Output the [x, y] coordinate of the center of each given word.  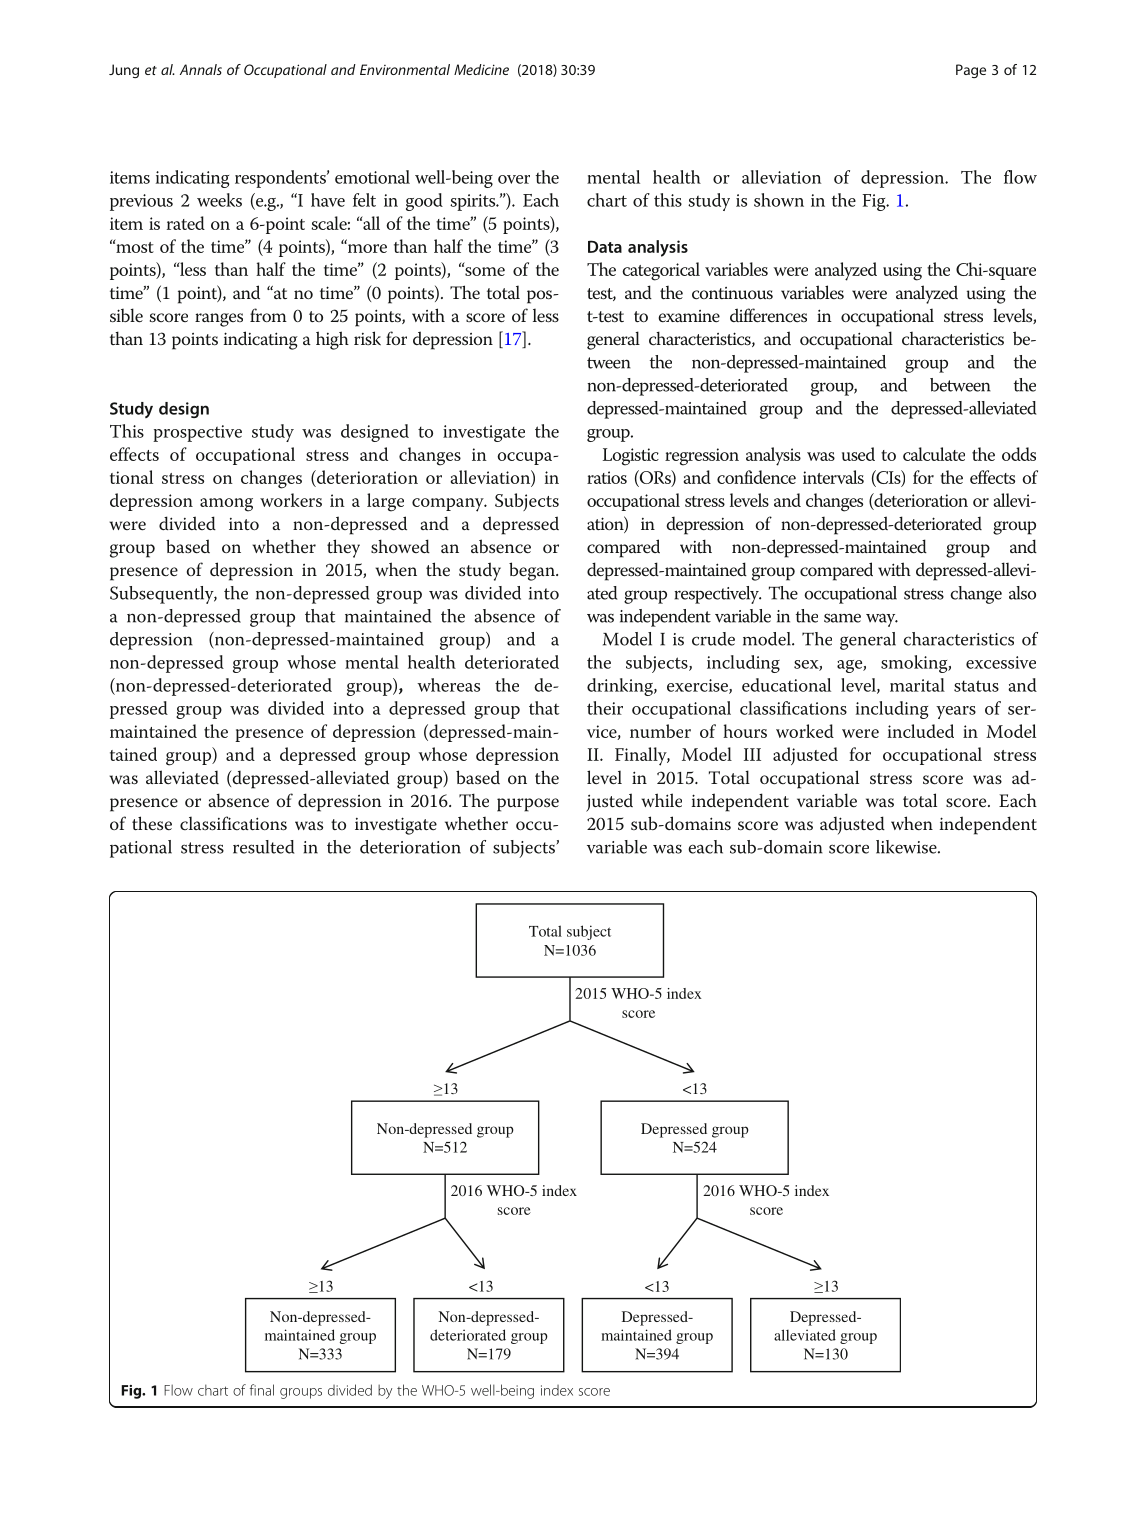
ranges [219, 320]
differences [768, 315]
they [343, 548]
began [533, 571]
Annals [201, 69]
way [882, 620]
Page [971, 71]
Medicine [481, 69]
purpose [528, 805]
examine [689, 316]
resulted [263, 847]
